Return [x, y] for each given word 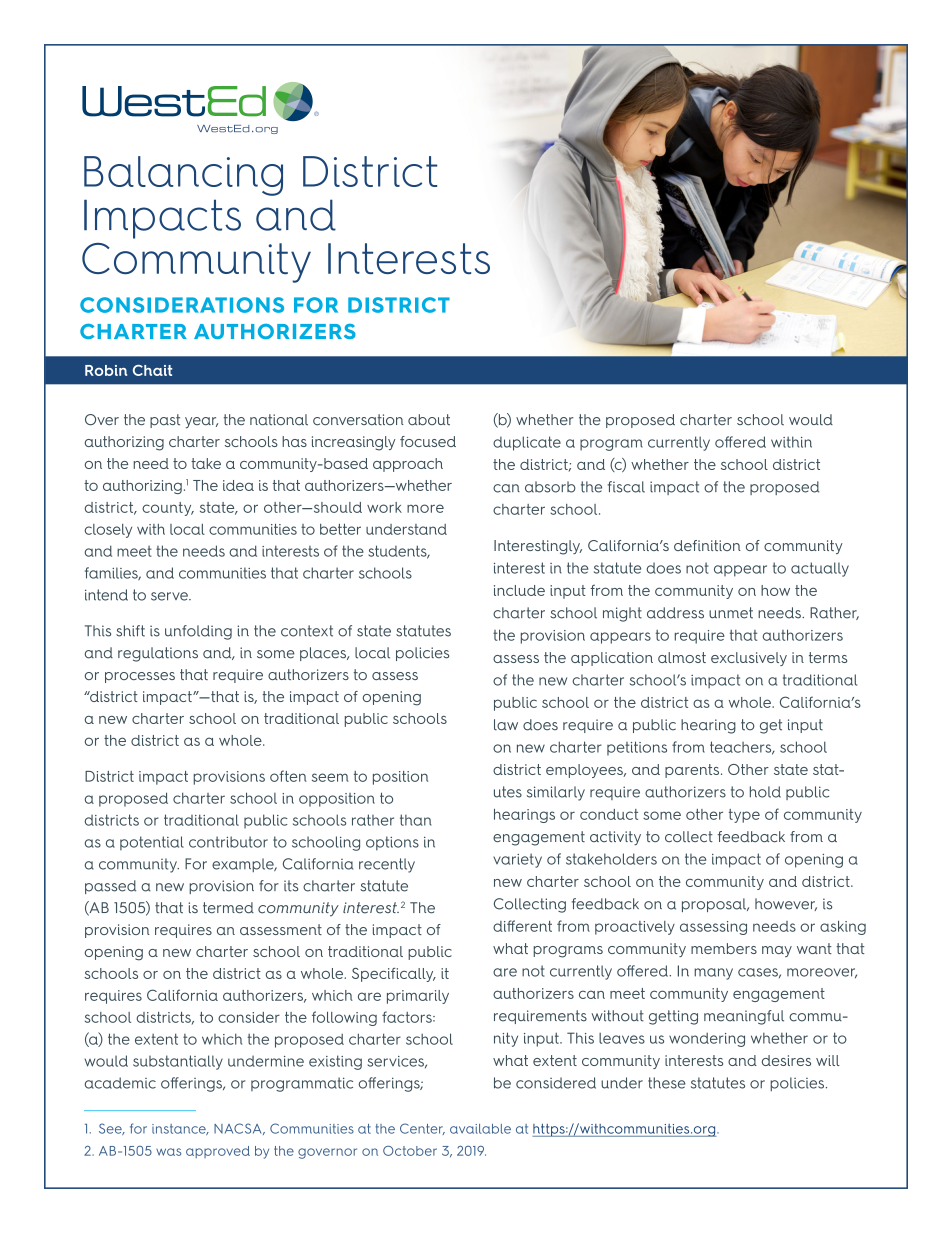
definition [707, 545]
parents [693, 771]
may [777, 951]
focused [428, 441]
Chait [152, 370]
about [429, 420]
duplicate [527, 443]
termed [228, 908]
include [519, 590]
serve [170, 596]
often [288, 776]
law [506, 725]
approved [218, 1152]
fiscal [626, 487]
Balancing [183, 176]
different [522, 926]
